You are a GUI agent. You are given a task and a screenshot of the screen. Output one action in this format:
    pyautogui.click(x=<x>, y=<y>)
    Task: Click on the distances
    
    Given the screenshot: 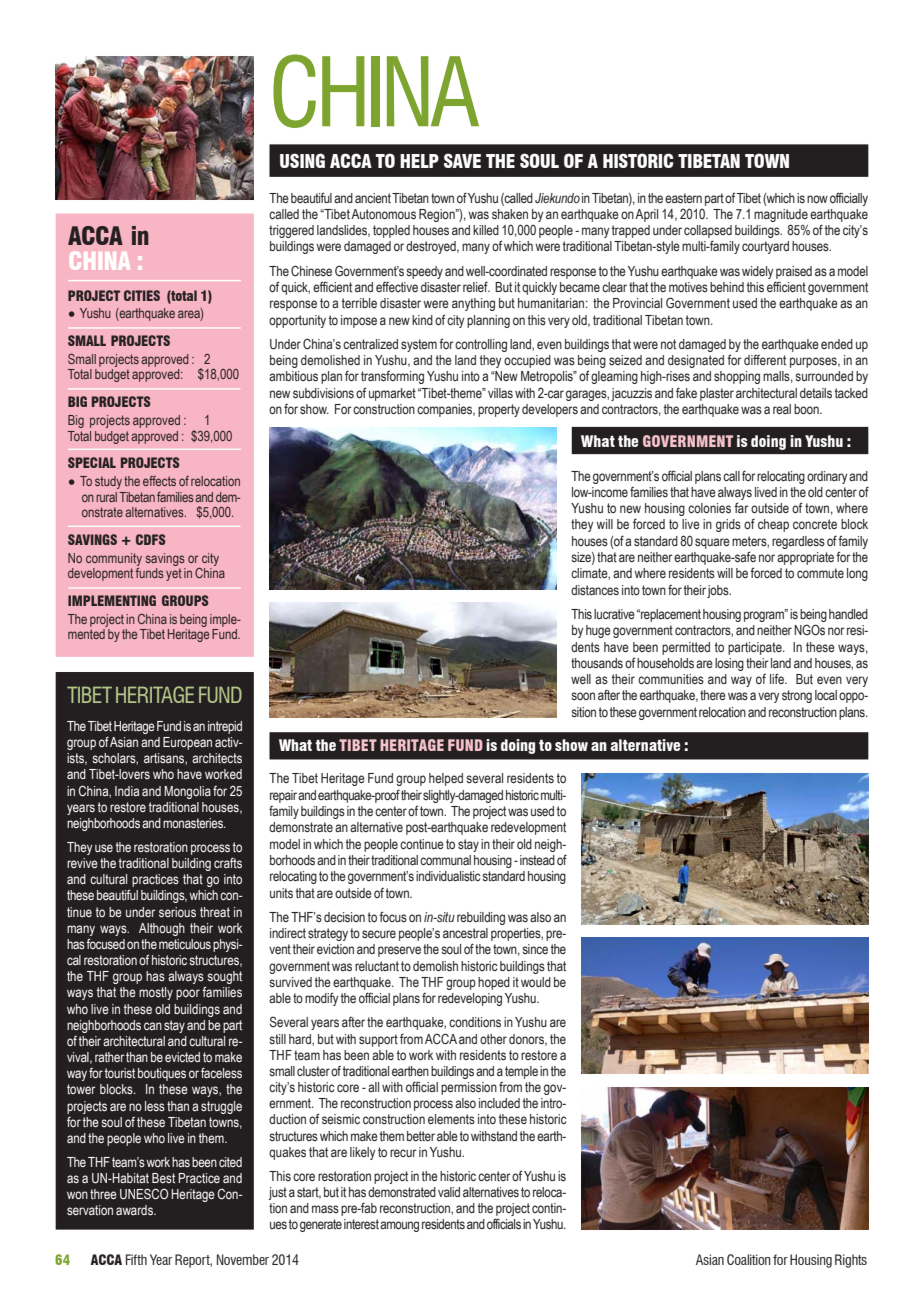 What is the action you would take?
    pyautogui.click(x=595, y=590)
